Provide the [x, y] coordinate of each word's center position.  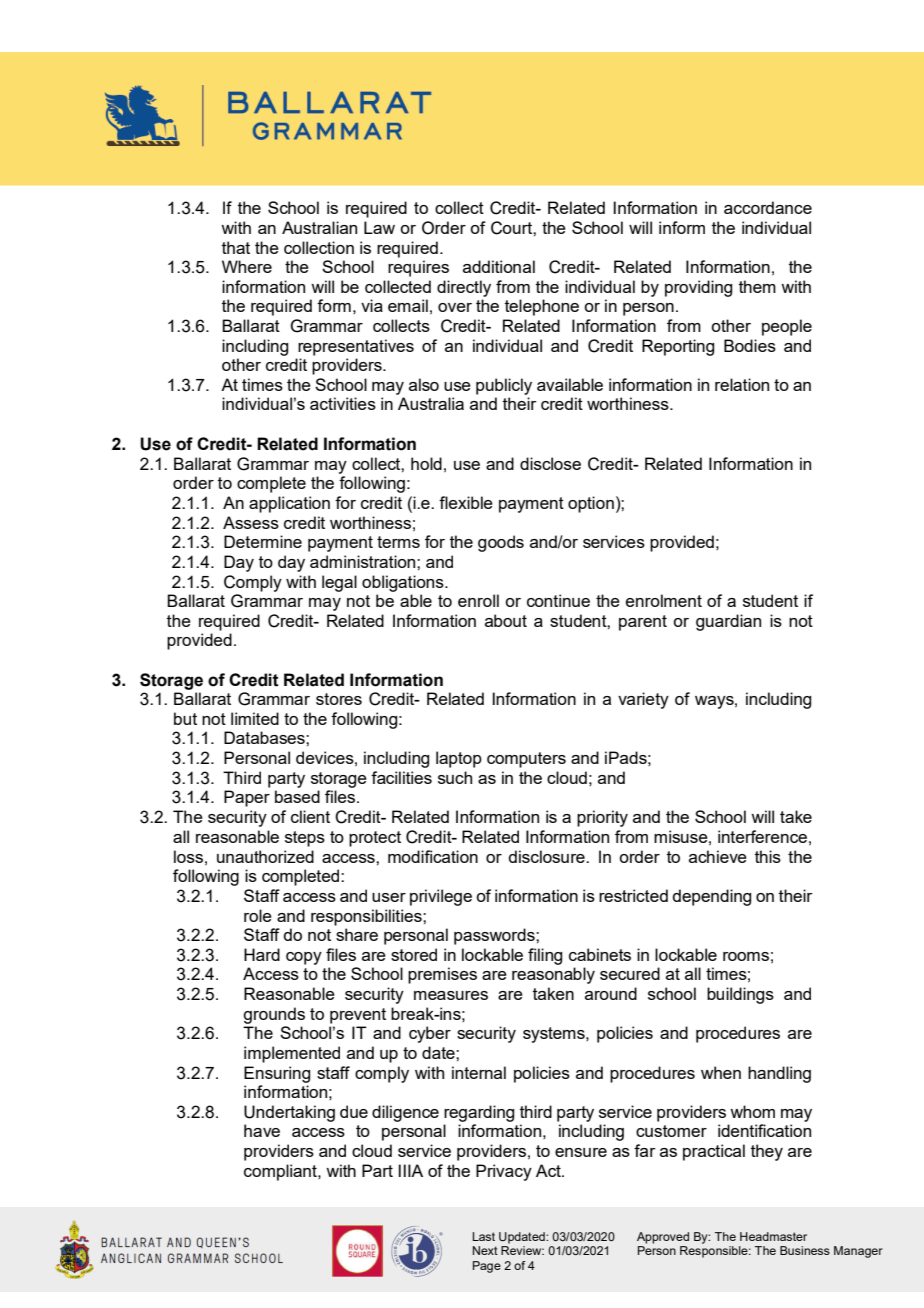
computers [526, 760]
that [236, 247]
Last [483, 1236]
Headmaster [773, 1236]
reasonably [553, 975]
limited [255, 718]
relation [742, 384]
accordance [768, 207]
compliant [281, 1172]
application [289, 504]
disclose [550, 463]
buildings [740, 995]
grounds [274, 1015]
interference [762, 836]
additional [499, 266]
